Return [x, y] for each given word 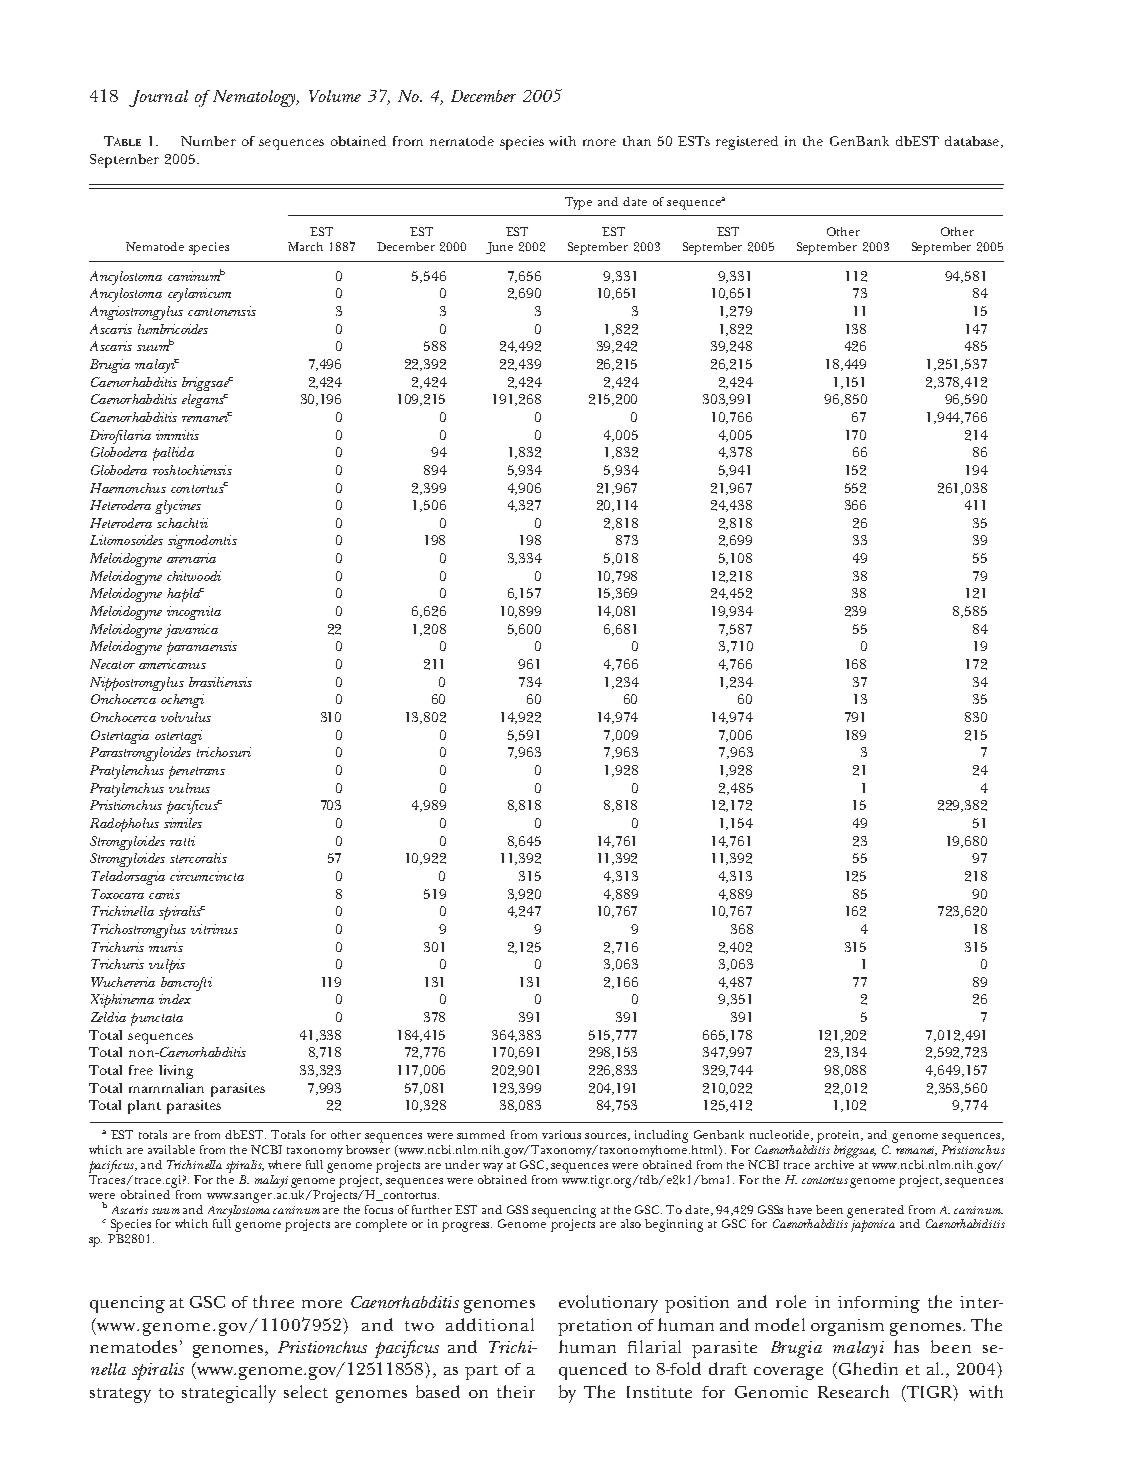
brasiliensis [220, 682]
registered [747, 143]
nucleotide [781, 1135]
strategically [229, 1394]
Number [208, 141]
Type [578, 203]
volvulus [186, 717]
